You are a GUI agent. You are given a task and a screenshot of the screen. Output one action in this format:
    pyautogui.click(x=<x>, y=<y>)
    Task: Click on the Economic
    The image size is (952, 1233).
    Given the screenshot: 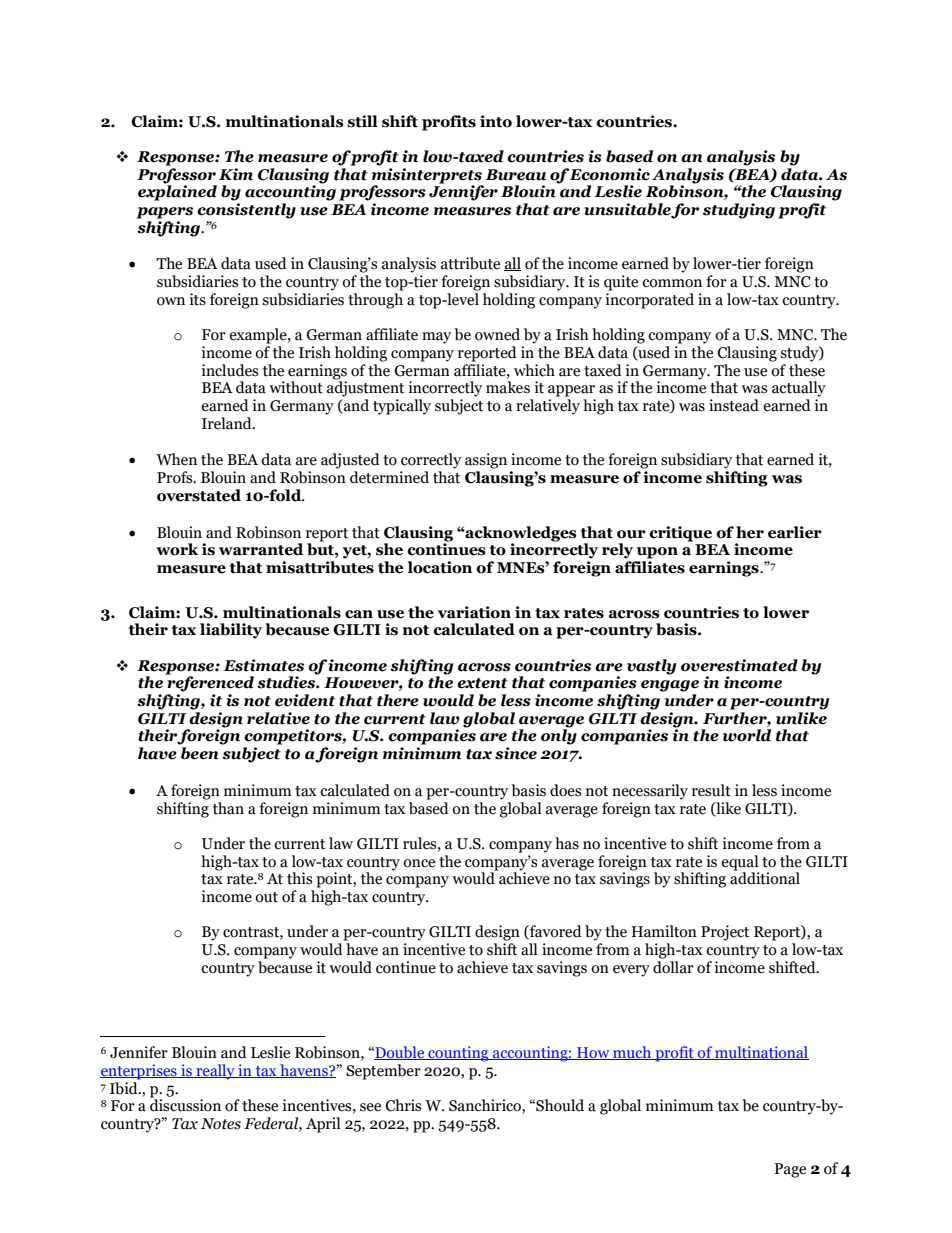 What is the action you would take?
    pyautogui.click(x=609, y=174)
